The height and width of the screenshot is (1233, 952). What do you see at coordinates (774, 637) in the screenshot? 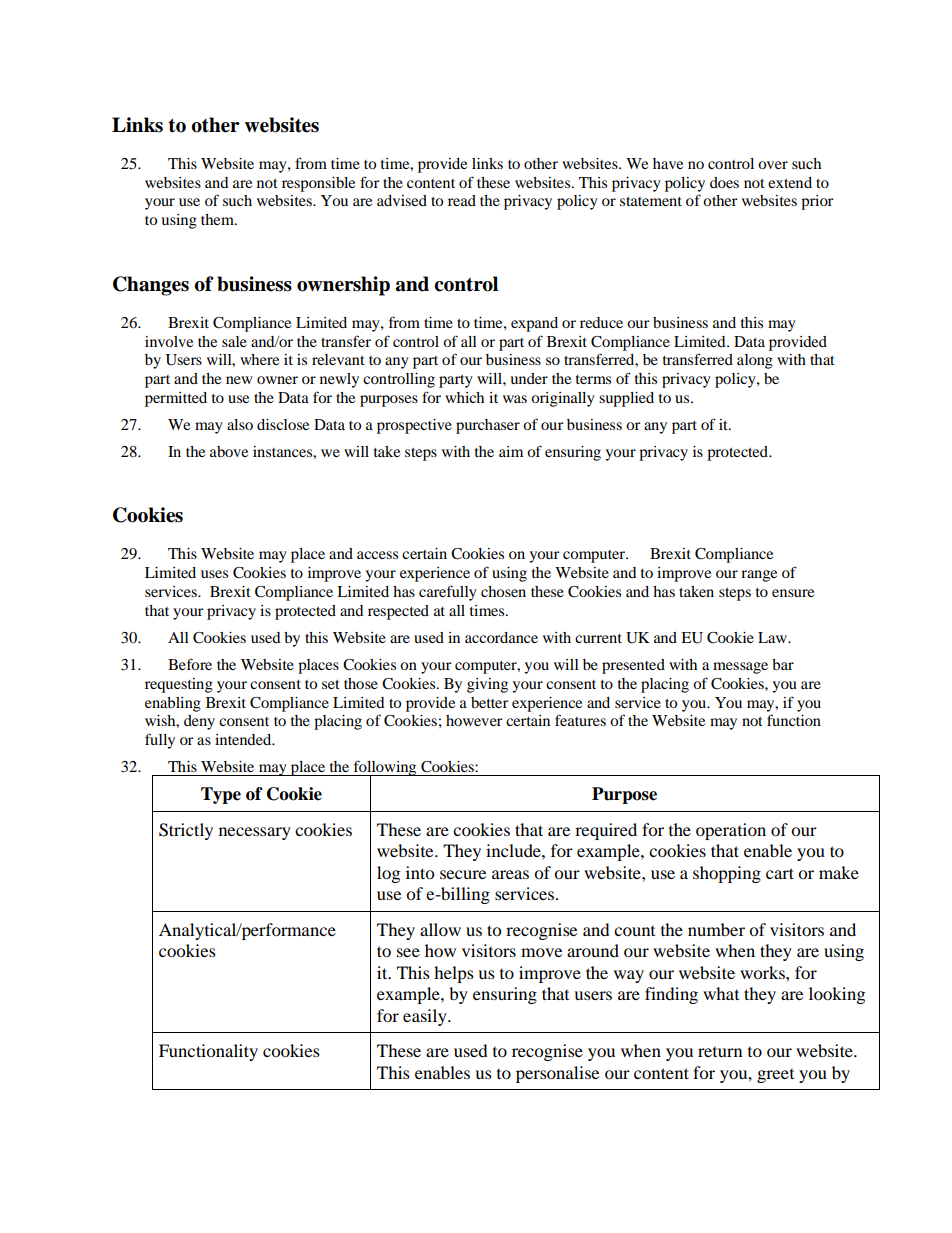
I see `Law` at bounding box center [774, 637].
